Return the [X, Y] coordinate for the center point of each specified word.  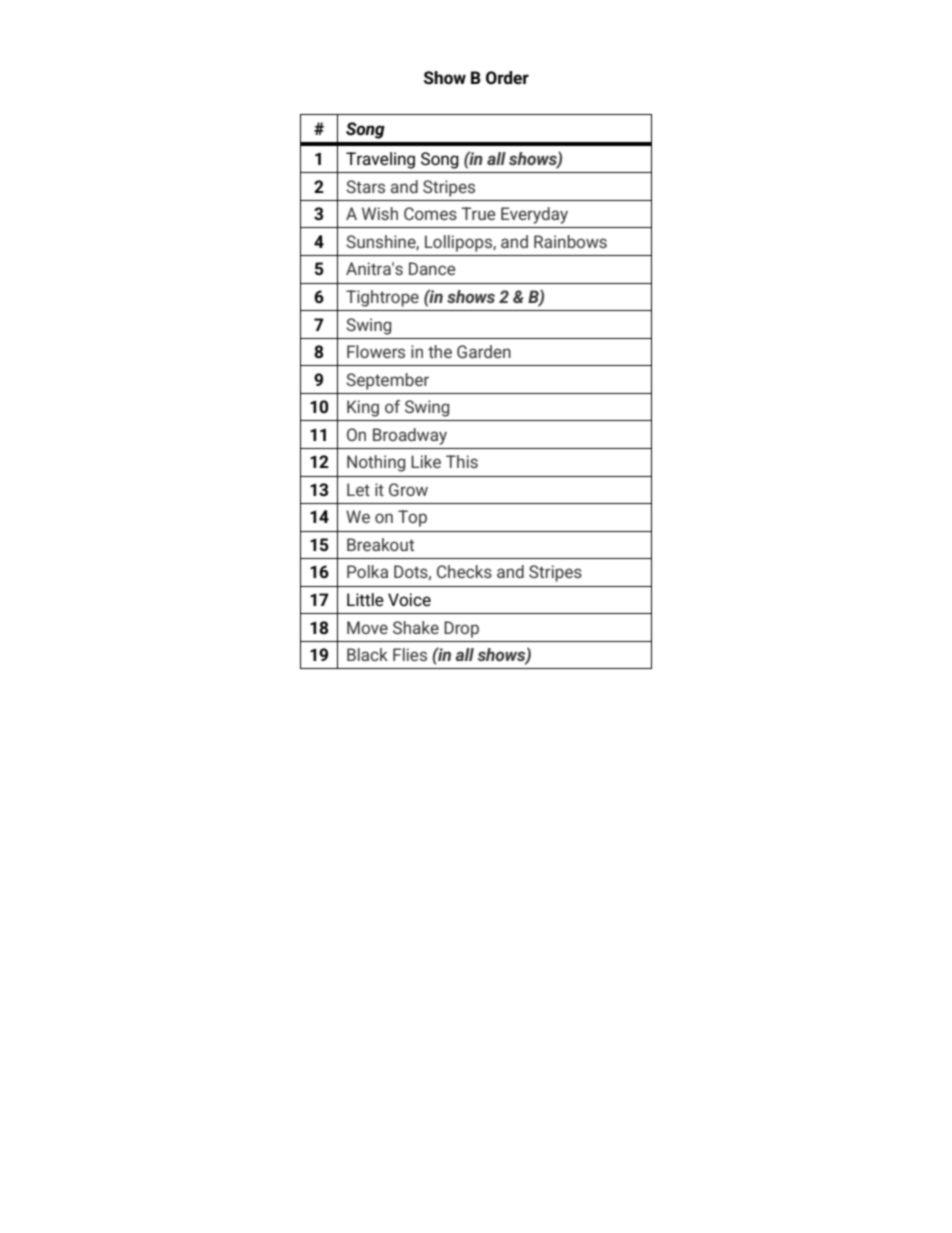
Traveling [380, 160]
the [440, 351]
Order [507, 77]
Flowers [376, 351]
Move [367, 627]
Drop [461, 629]
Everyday [534, 215]
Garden [484, 351]
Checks [464, 571]
